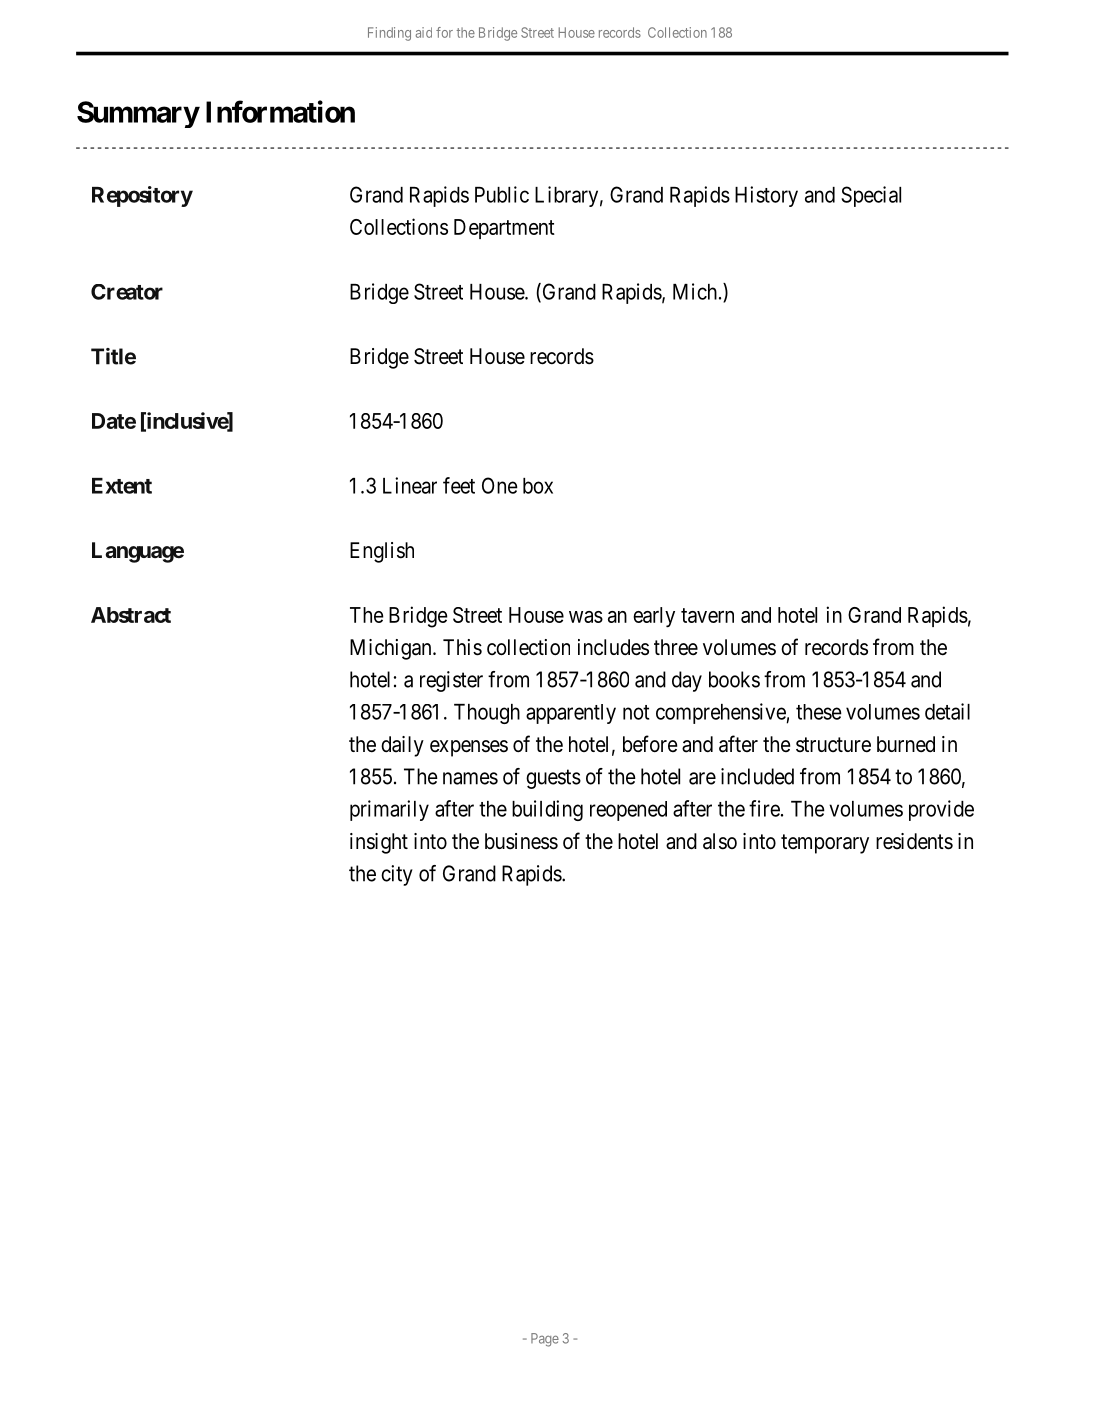 This screenshot has height=1422, width=1099. I want to click on Special, so click(871, 196).
